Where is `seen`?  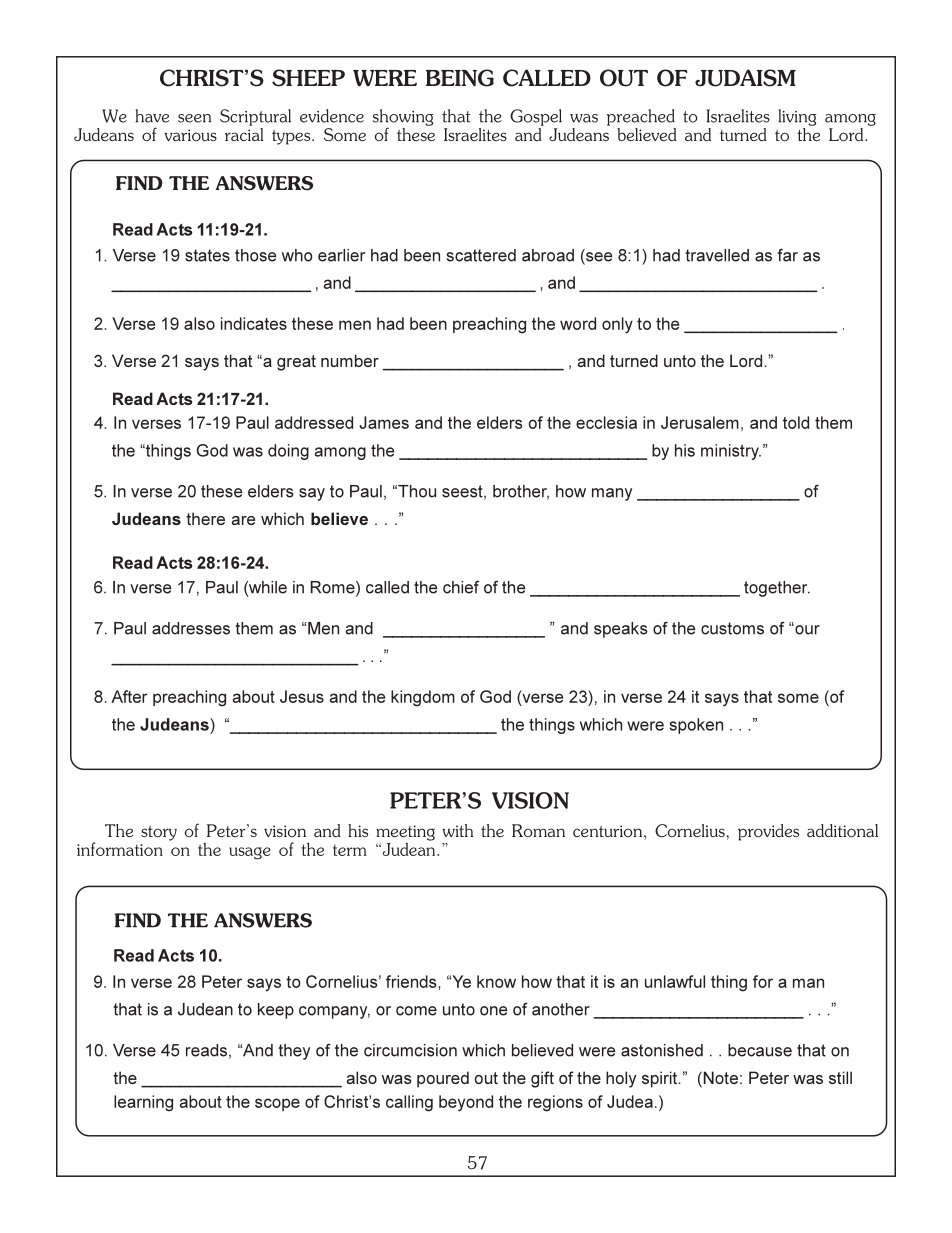 seen is located at coordinates (194, 118).
